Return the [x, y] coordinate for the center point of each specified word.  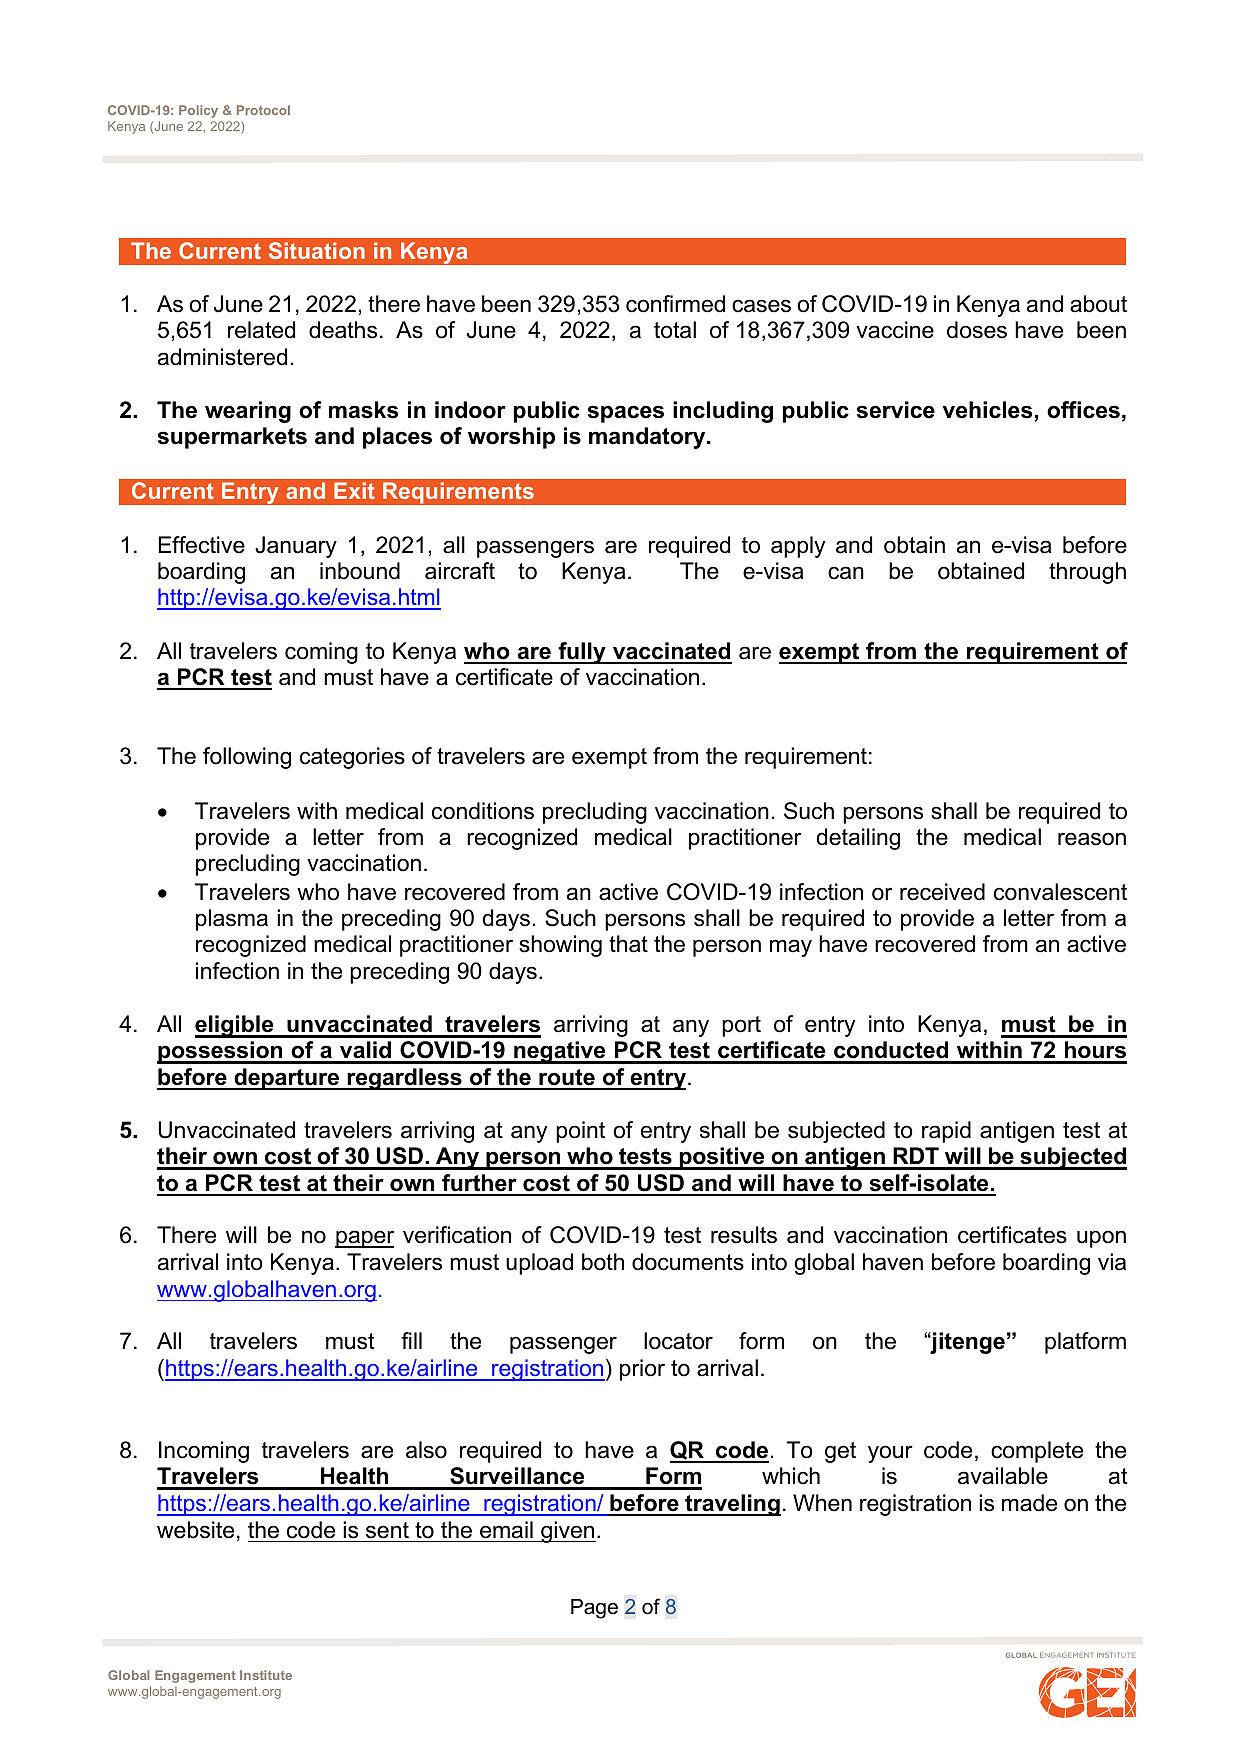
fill [411, 1340]
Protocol [263, 110]
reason [1092, 839]
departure [287, 1079]
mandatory [648, 438]
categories [352, 758]
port [741, 1026]
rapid [946, 1132]
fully [582, 653]
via [1112, 1262]
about [1098, 304]
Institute [266, 1675]
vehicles [989, 411]
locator [678, 1341]
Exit [354, 490]
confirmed [675, 304]
